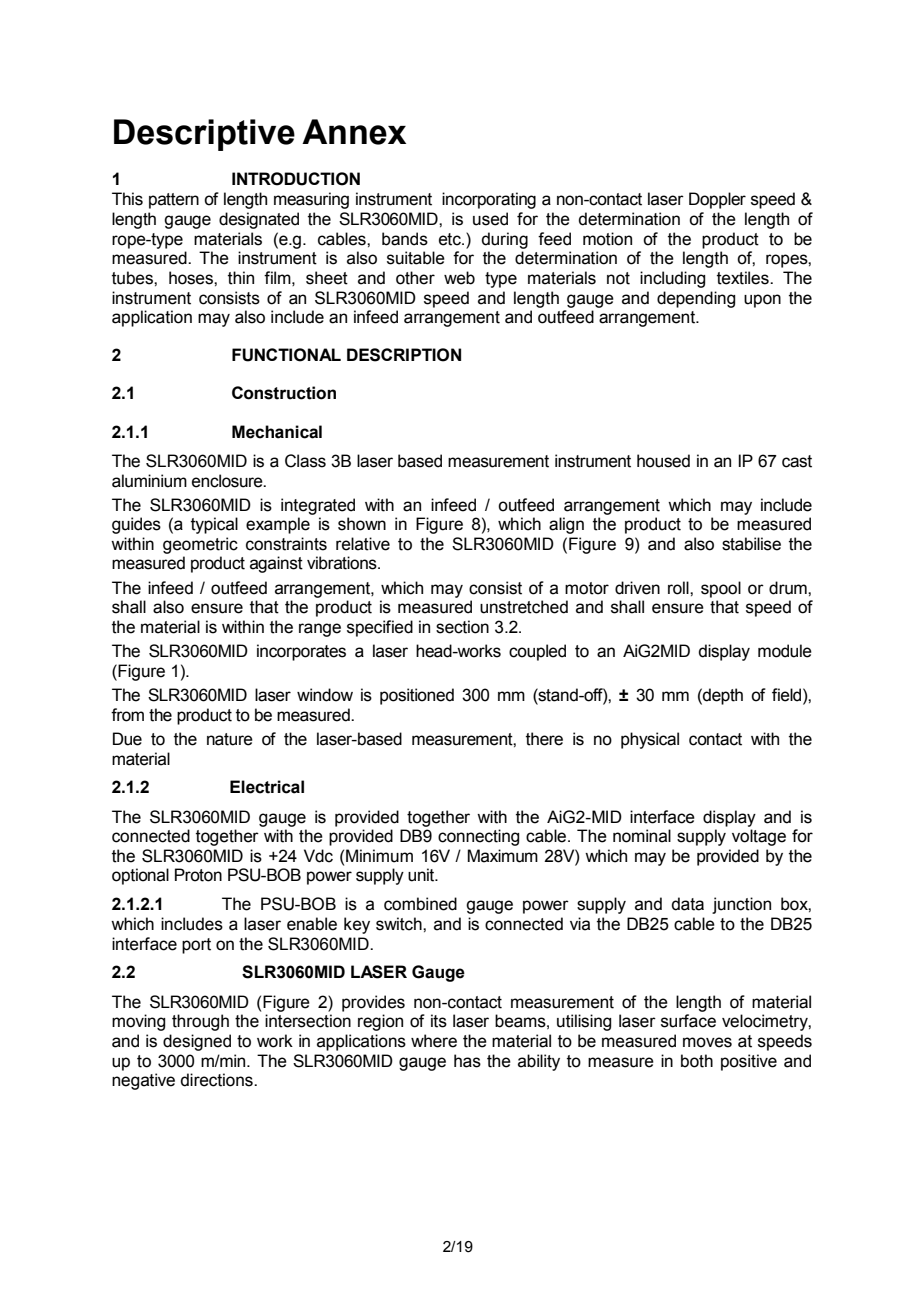 Image resolution: width=924 pixels, height=1308 pixels. What do you see at coordinates (717, 200) in the image?
I see `Doppler` at bounding box center [717, 200].
